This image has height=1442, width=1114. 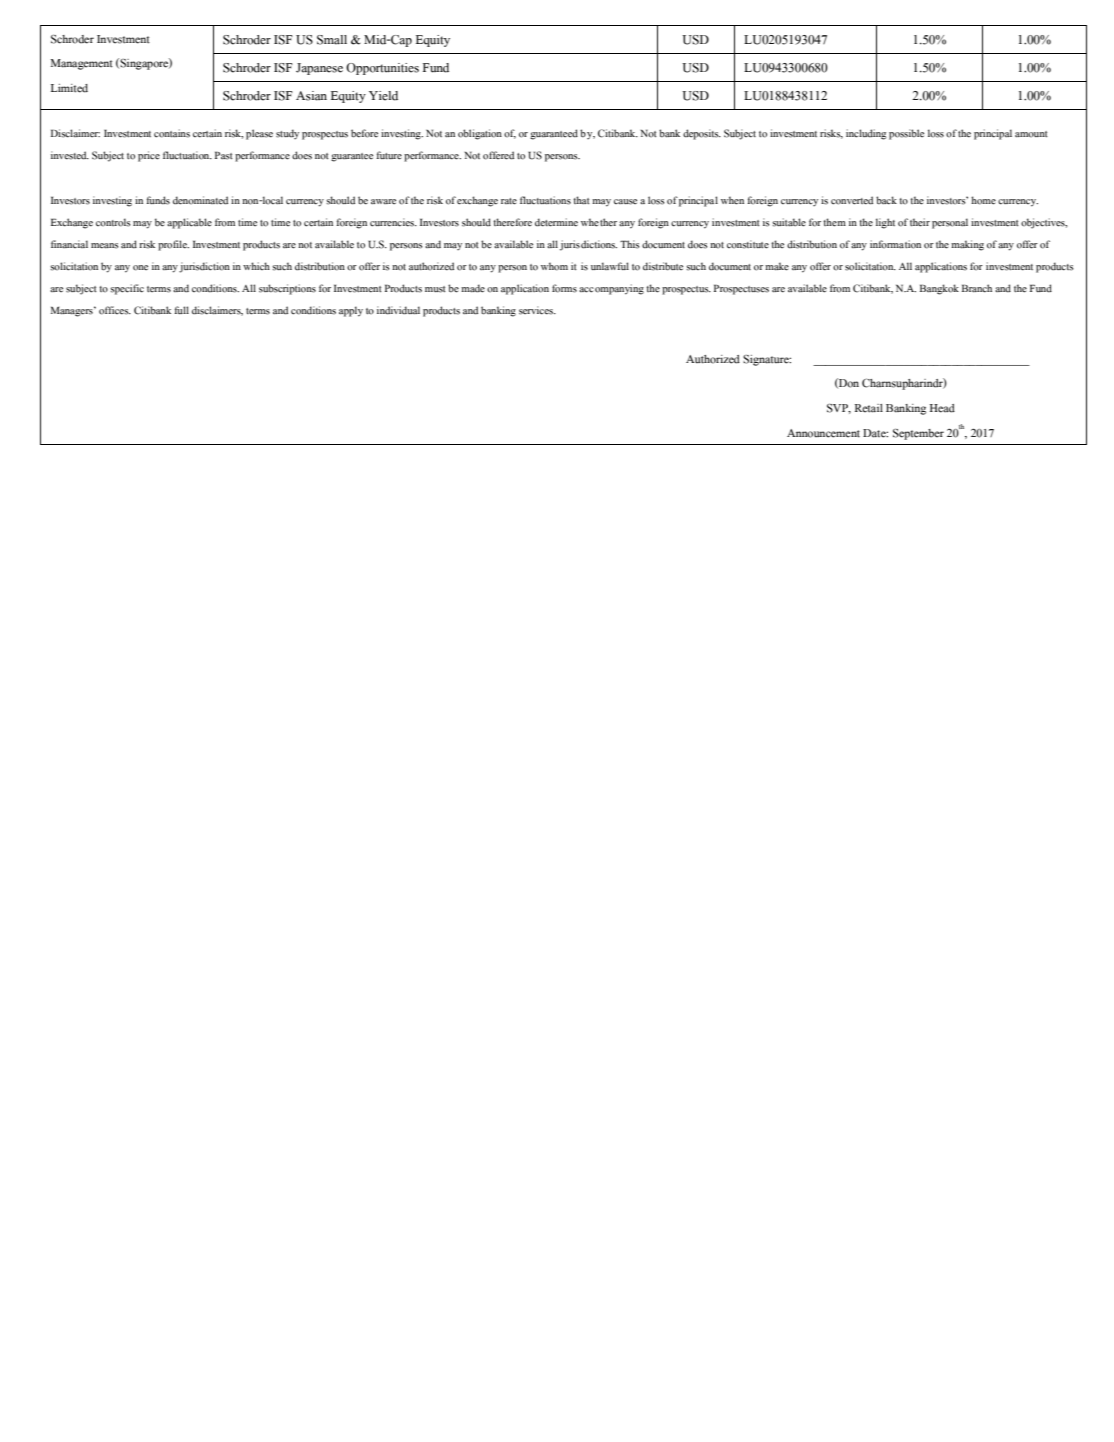 I want to click on price, so click(x=149, y=156).
